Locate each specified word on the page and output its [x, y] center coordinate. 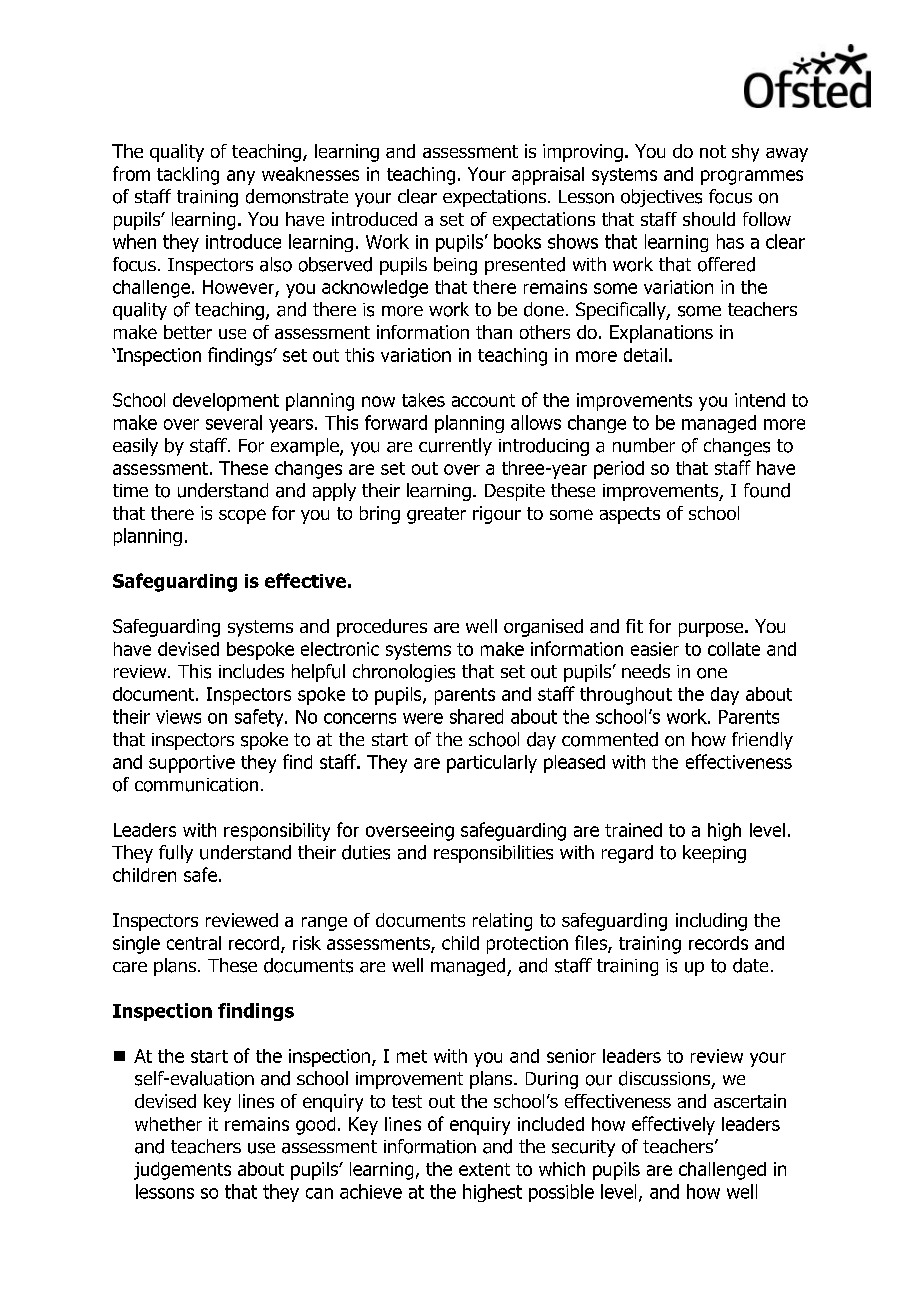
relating [502, 922]
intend [760, 400]
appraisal [548, 176]
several [234, 422]
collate [734, 649]
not [713, 151]
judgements [182, 1171]
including [711, 922]
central [194, 943]
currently [455, 447]
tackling [188, 176]
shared [476, 716]
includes [251, 671]
